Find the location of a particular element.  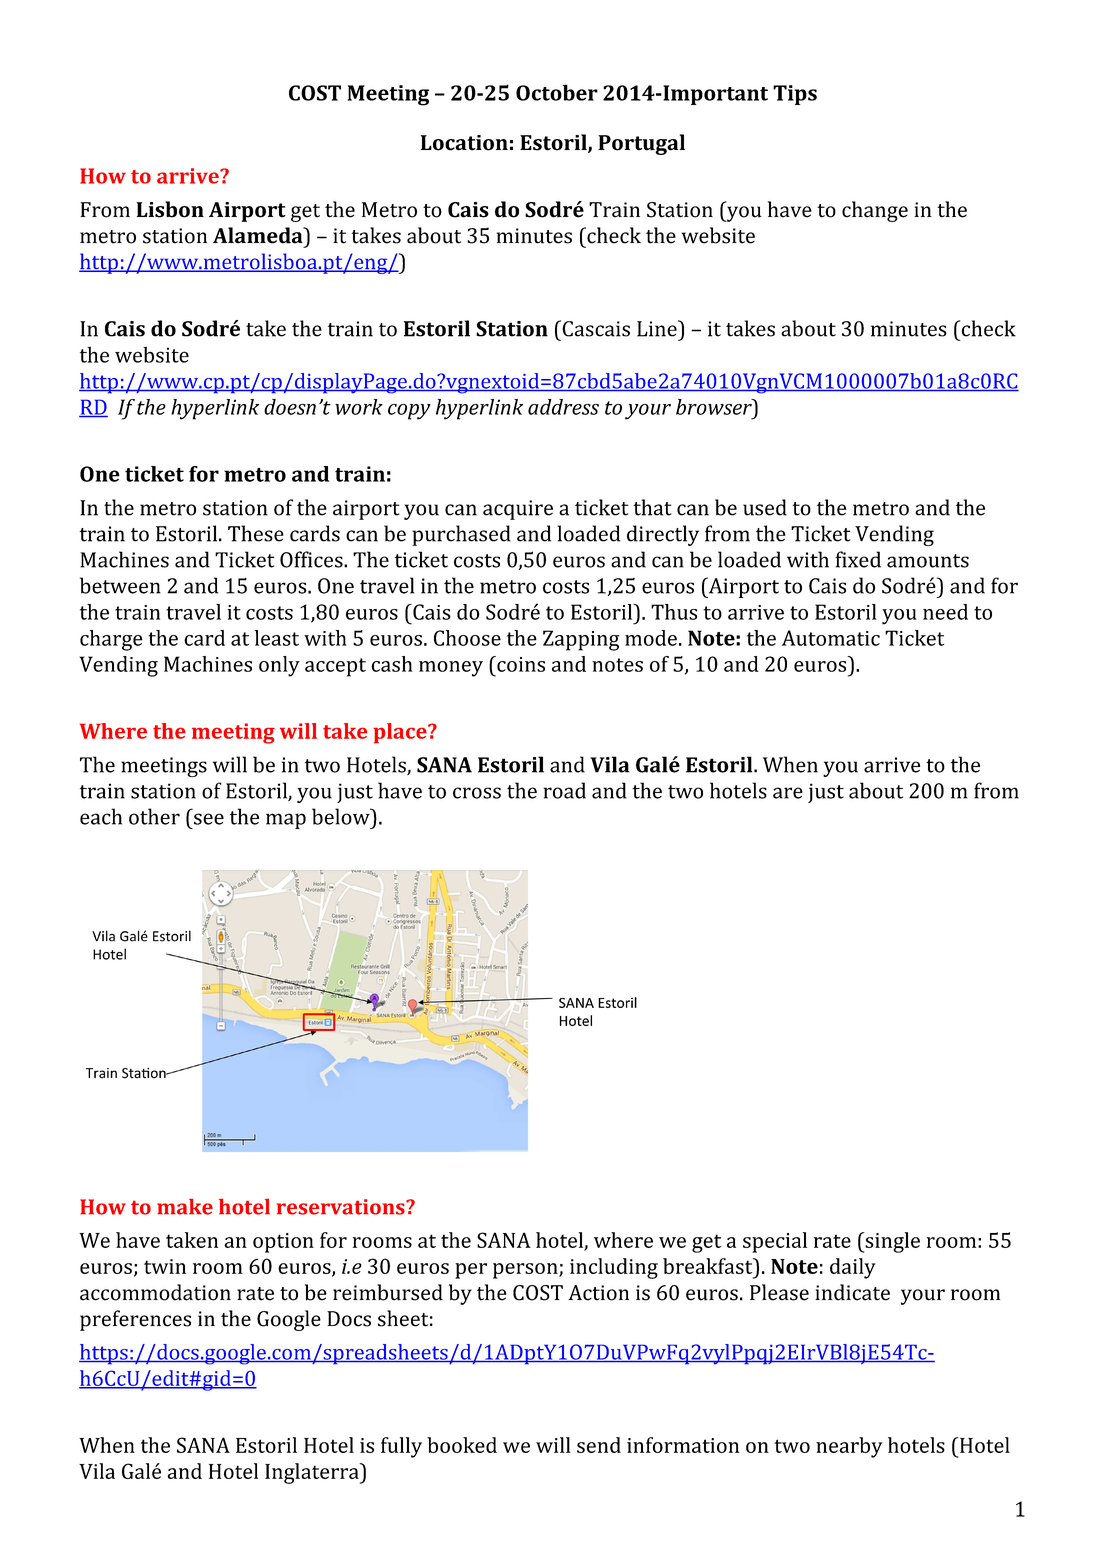

booked is located at coordinates (462, 1445).
